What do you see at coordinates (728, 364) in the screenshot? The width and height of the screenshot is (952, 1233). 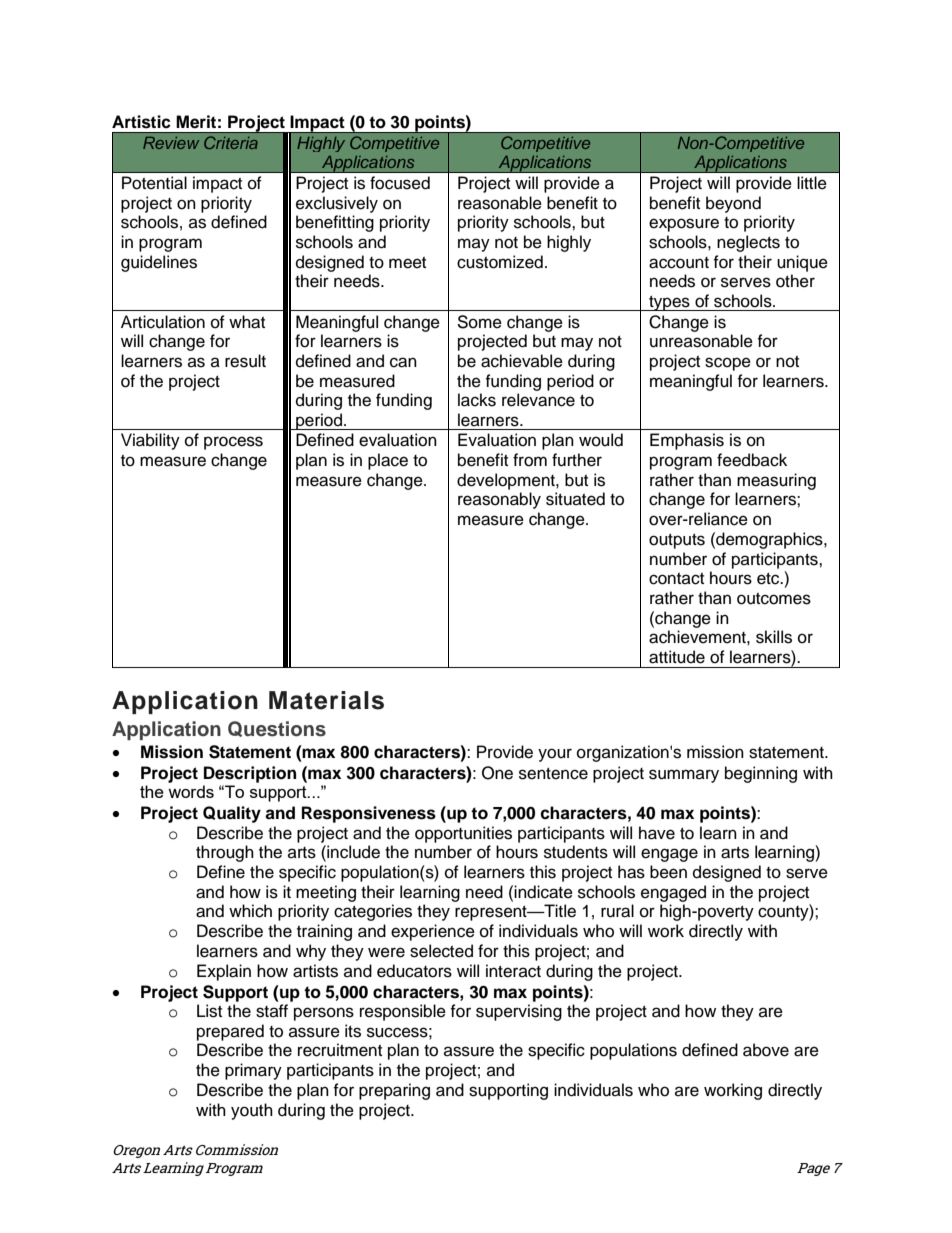 I see `scope` at bounding box center [728, 364].
